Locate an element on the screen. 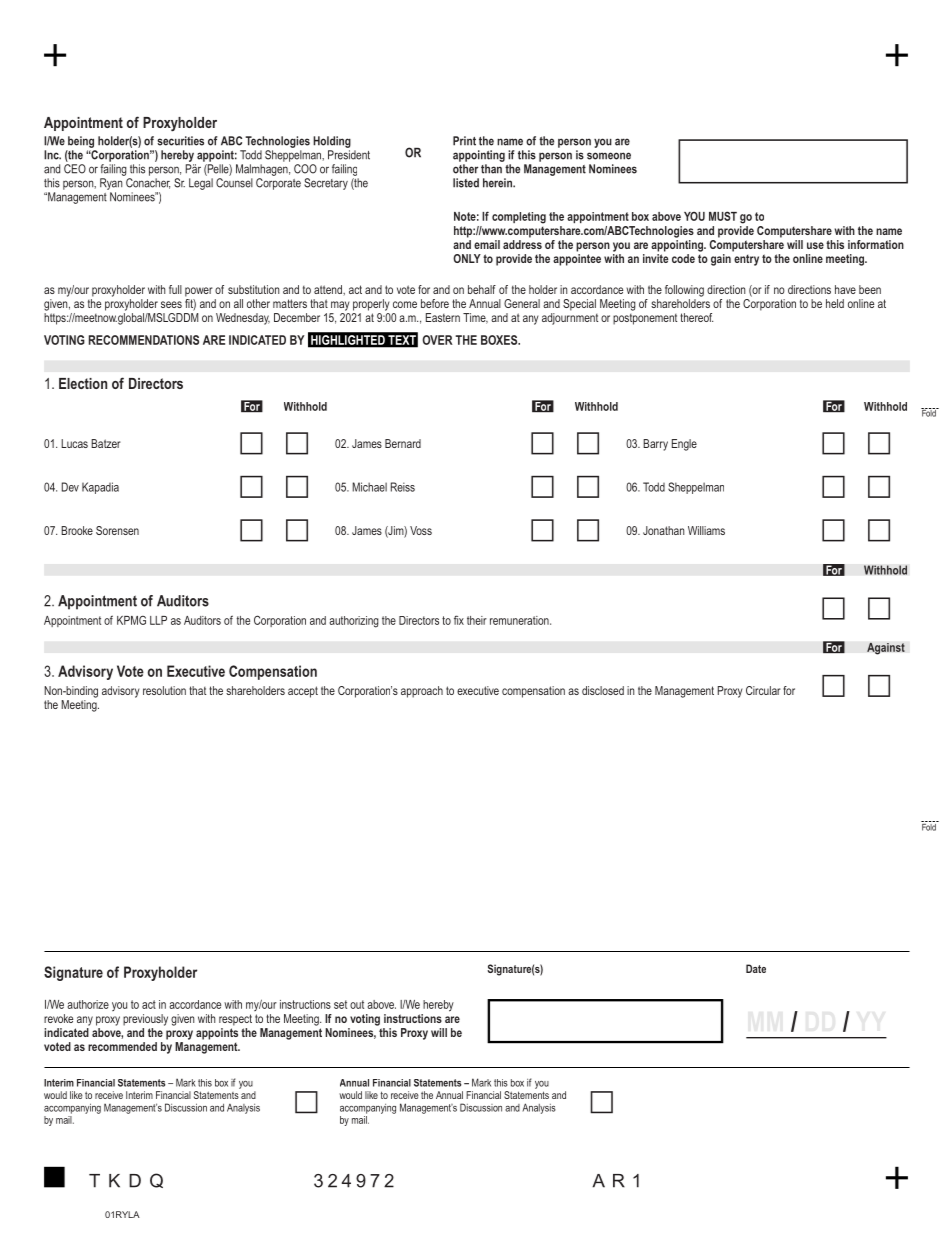  MUST is located at coordinates (723, 216).
